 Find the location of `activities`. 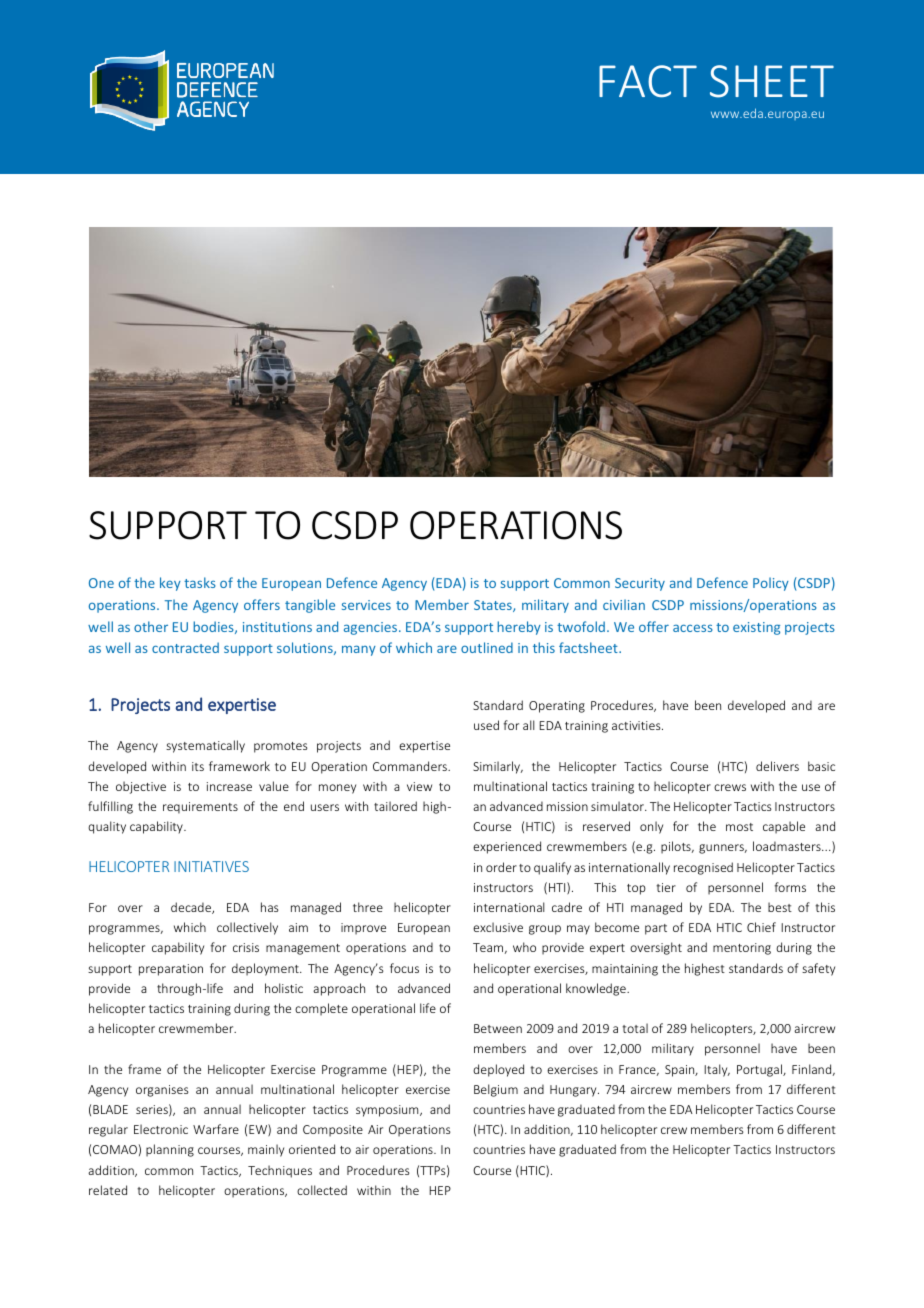

activities is located at coordinates (637, 725).
